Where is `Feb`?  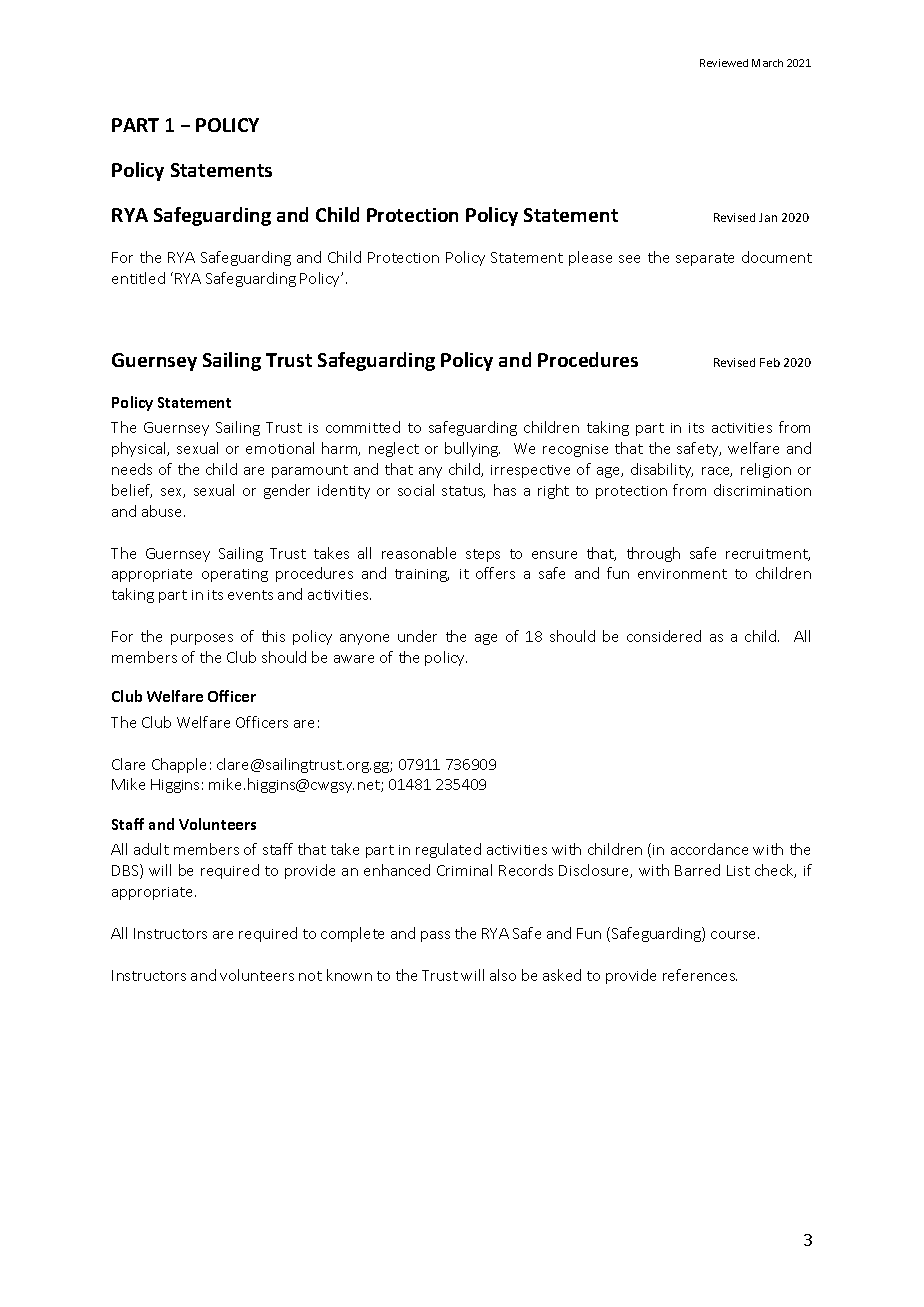
Feb is located at coordinates (770, 362).
